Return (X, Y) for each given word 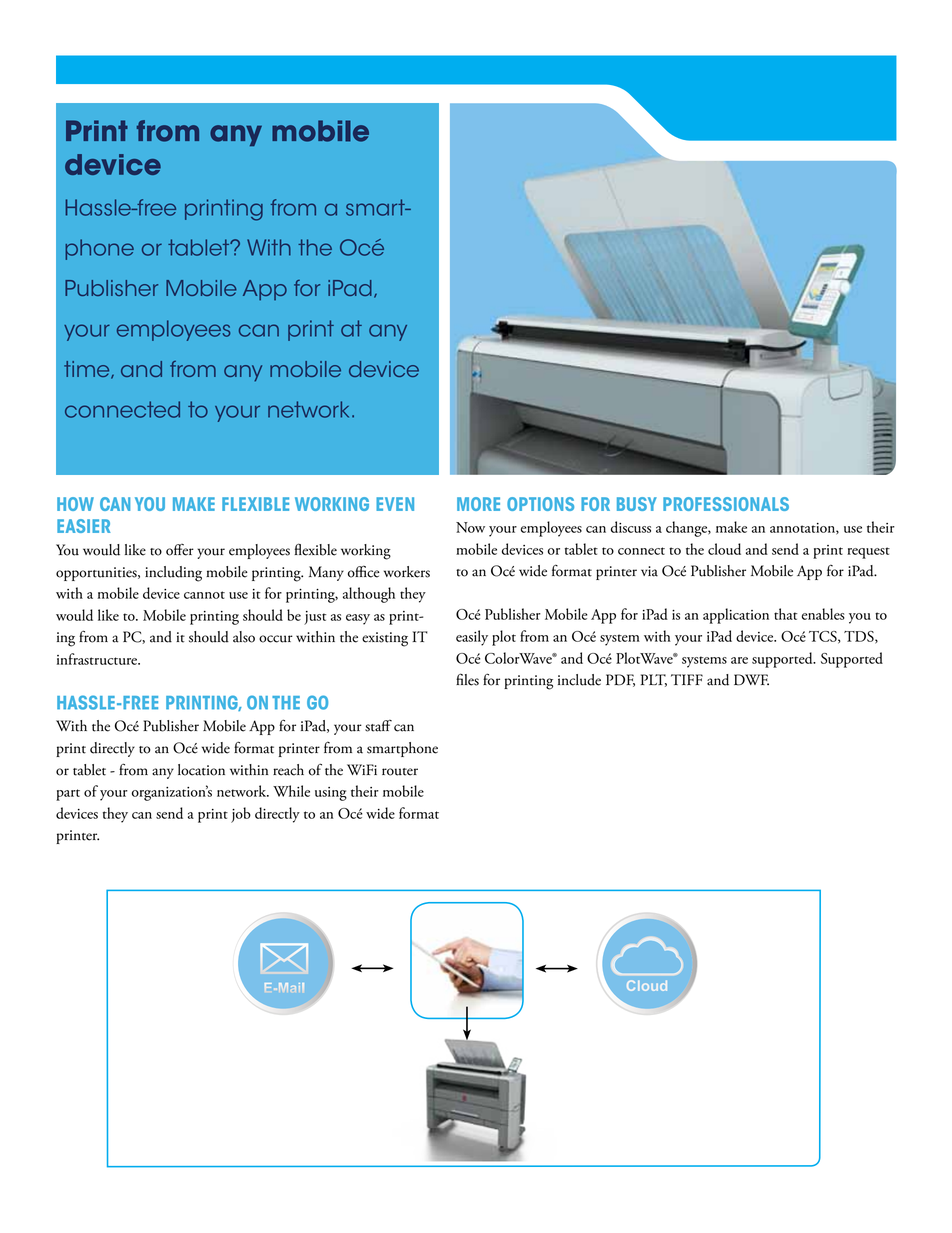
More (478, 504)
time (88, 370)
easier (84, 526)
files (467, 679)
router (400, 772)
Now (470, 527)
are (739, 660)
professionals (726, 504)
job (241, 815)
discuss (631, 527)
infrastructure (98, 659)
